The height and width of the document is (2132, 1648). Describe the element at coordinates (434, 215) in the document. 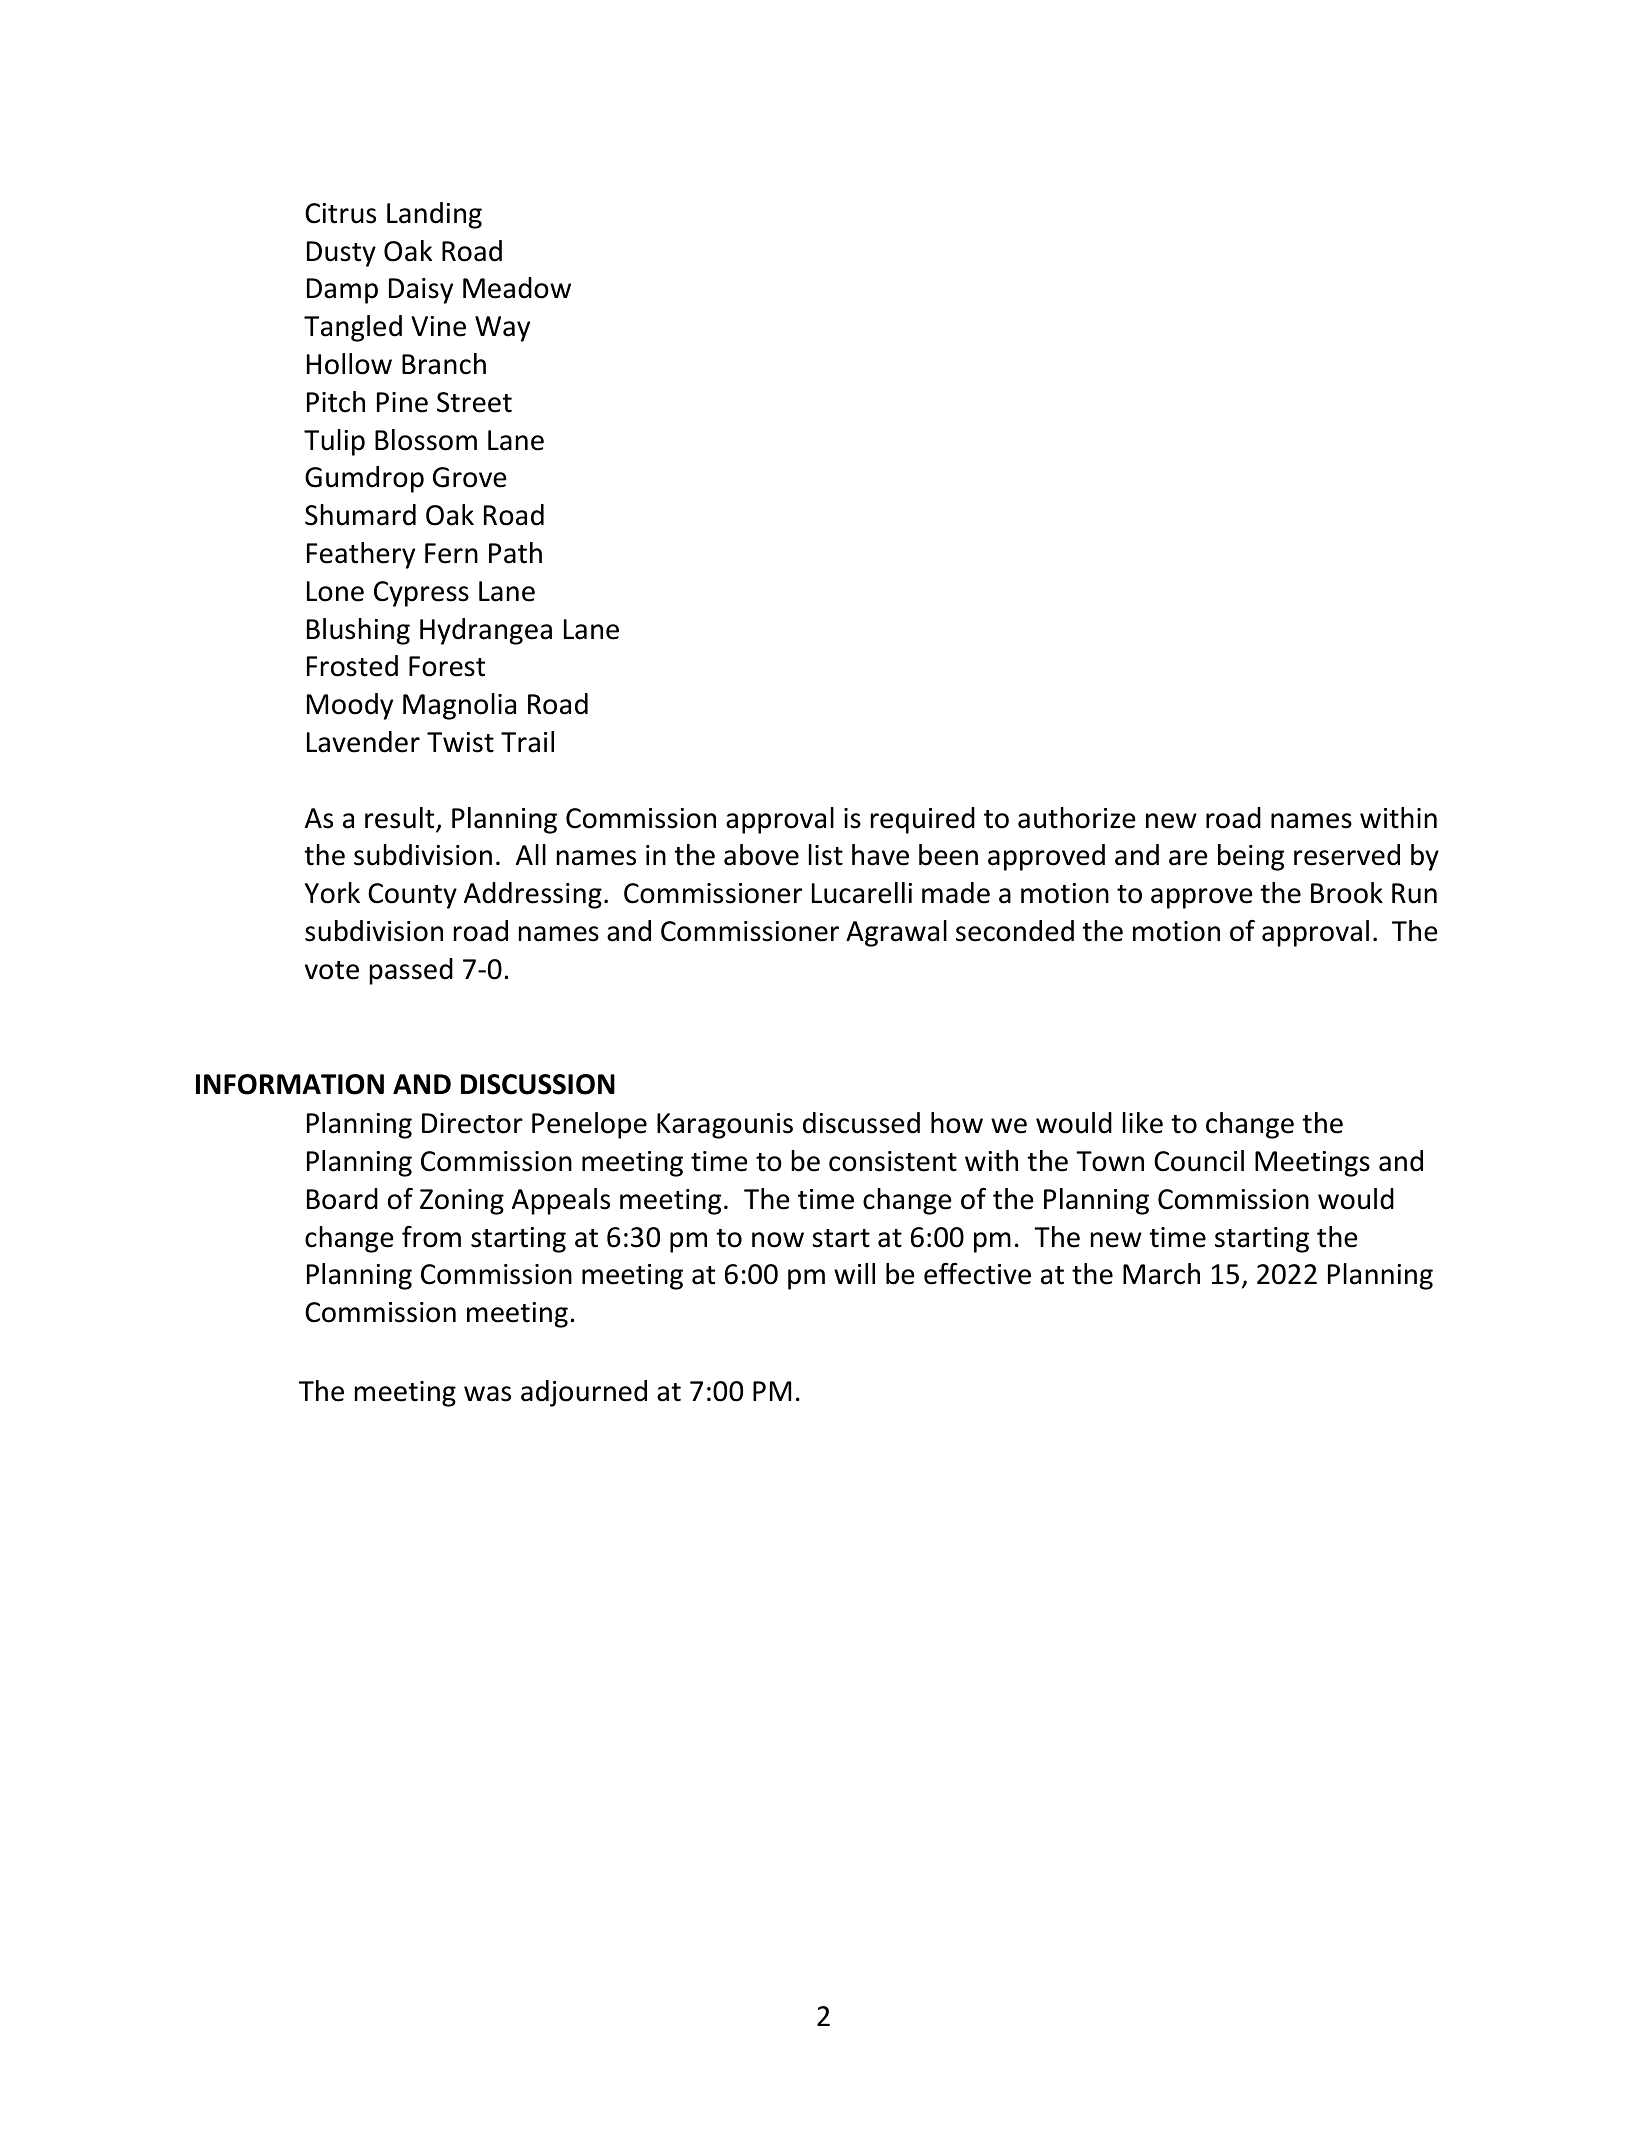

I see `Landing` at that location.
